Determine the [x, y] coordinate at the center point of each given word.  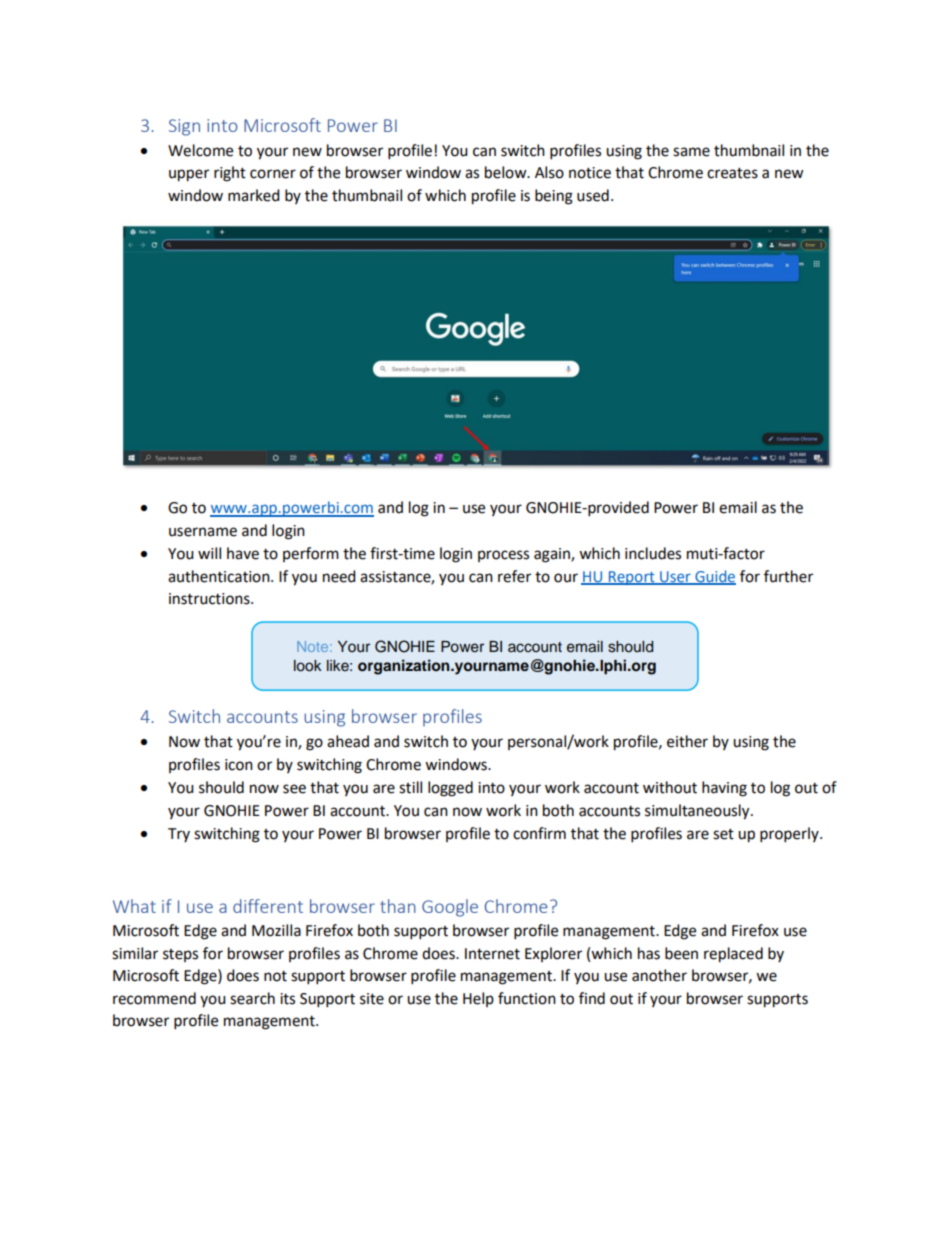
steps [180, 955]
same [691, 152]
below [507, 172]
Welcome [200, 150]
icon [239, 765]
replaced [733, 955]
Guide [714, 577]
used [593, 195]
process [503, 556]
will [209, 553]
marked [254, 195]
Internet [492, 954]
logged [450, 789]
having [724, 789]
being [554, 197]
